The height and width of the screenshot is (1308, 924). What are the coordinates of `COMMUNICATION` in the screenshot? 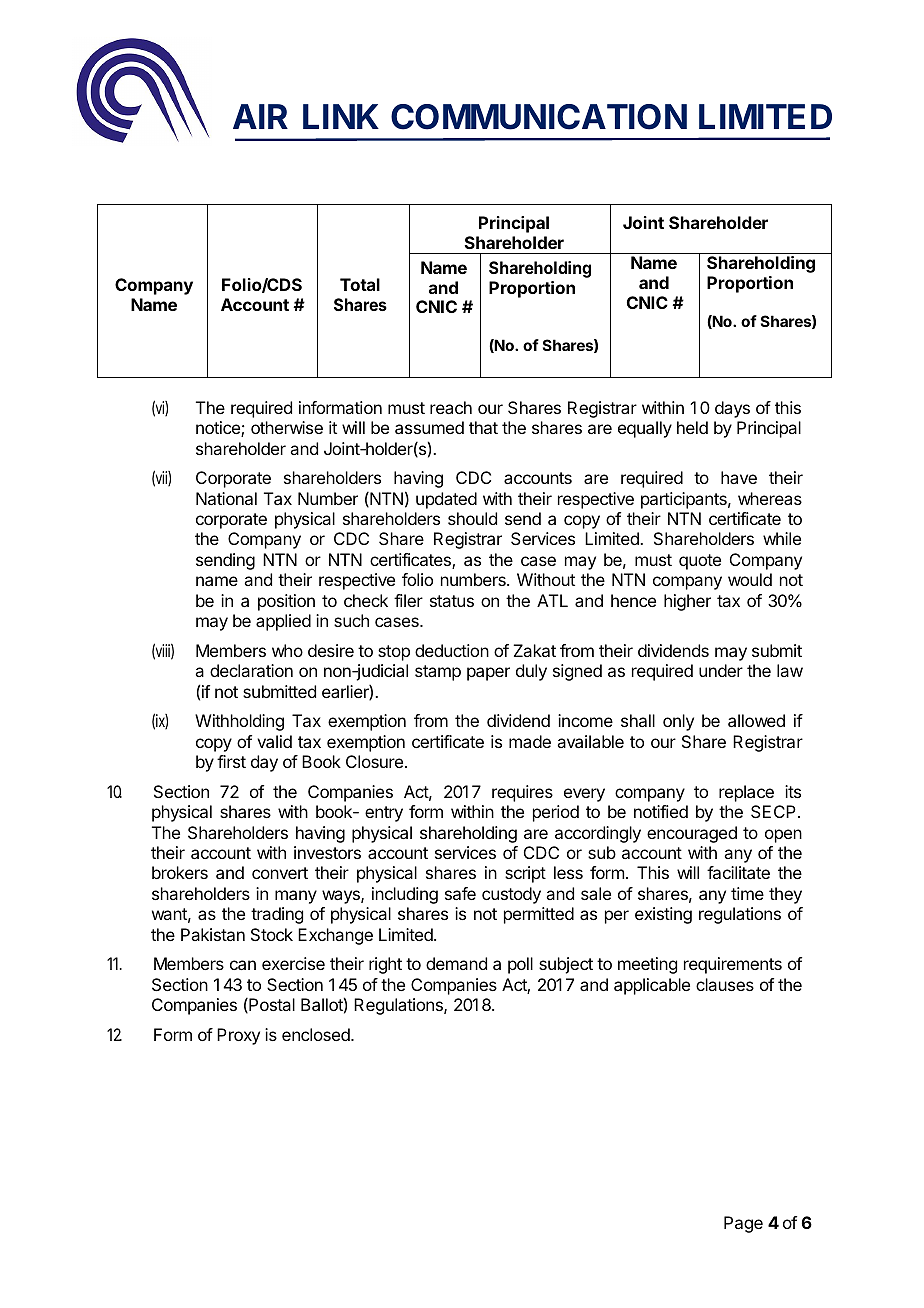 It's located at (539, 117).
